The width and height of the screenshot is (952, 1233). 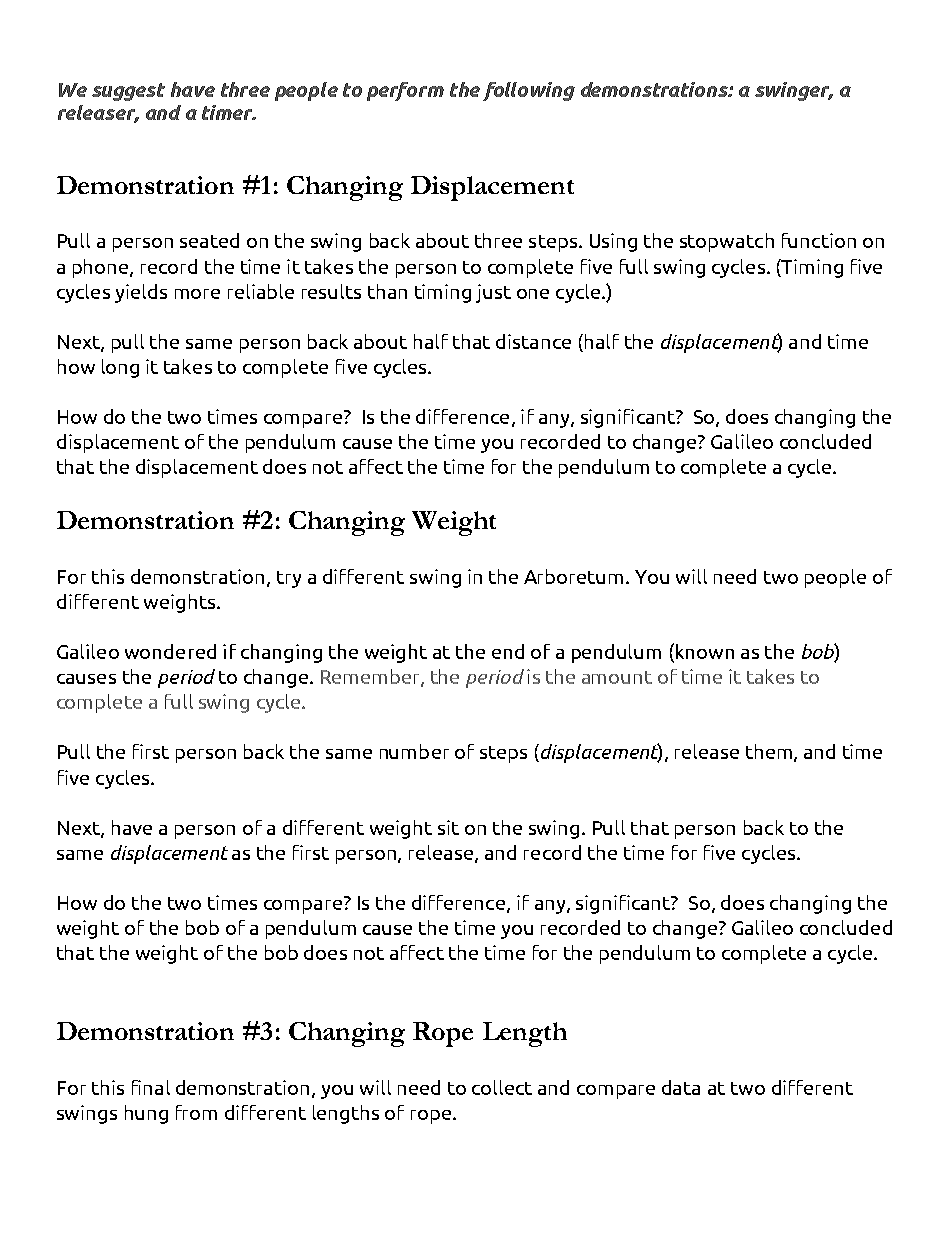 What do you see at coordinates (120, 368) in the screenshot?
I see `long` at bounding box center [120, 368].
